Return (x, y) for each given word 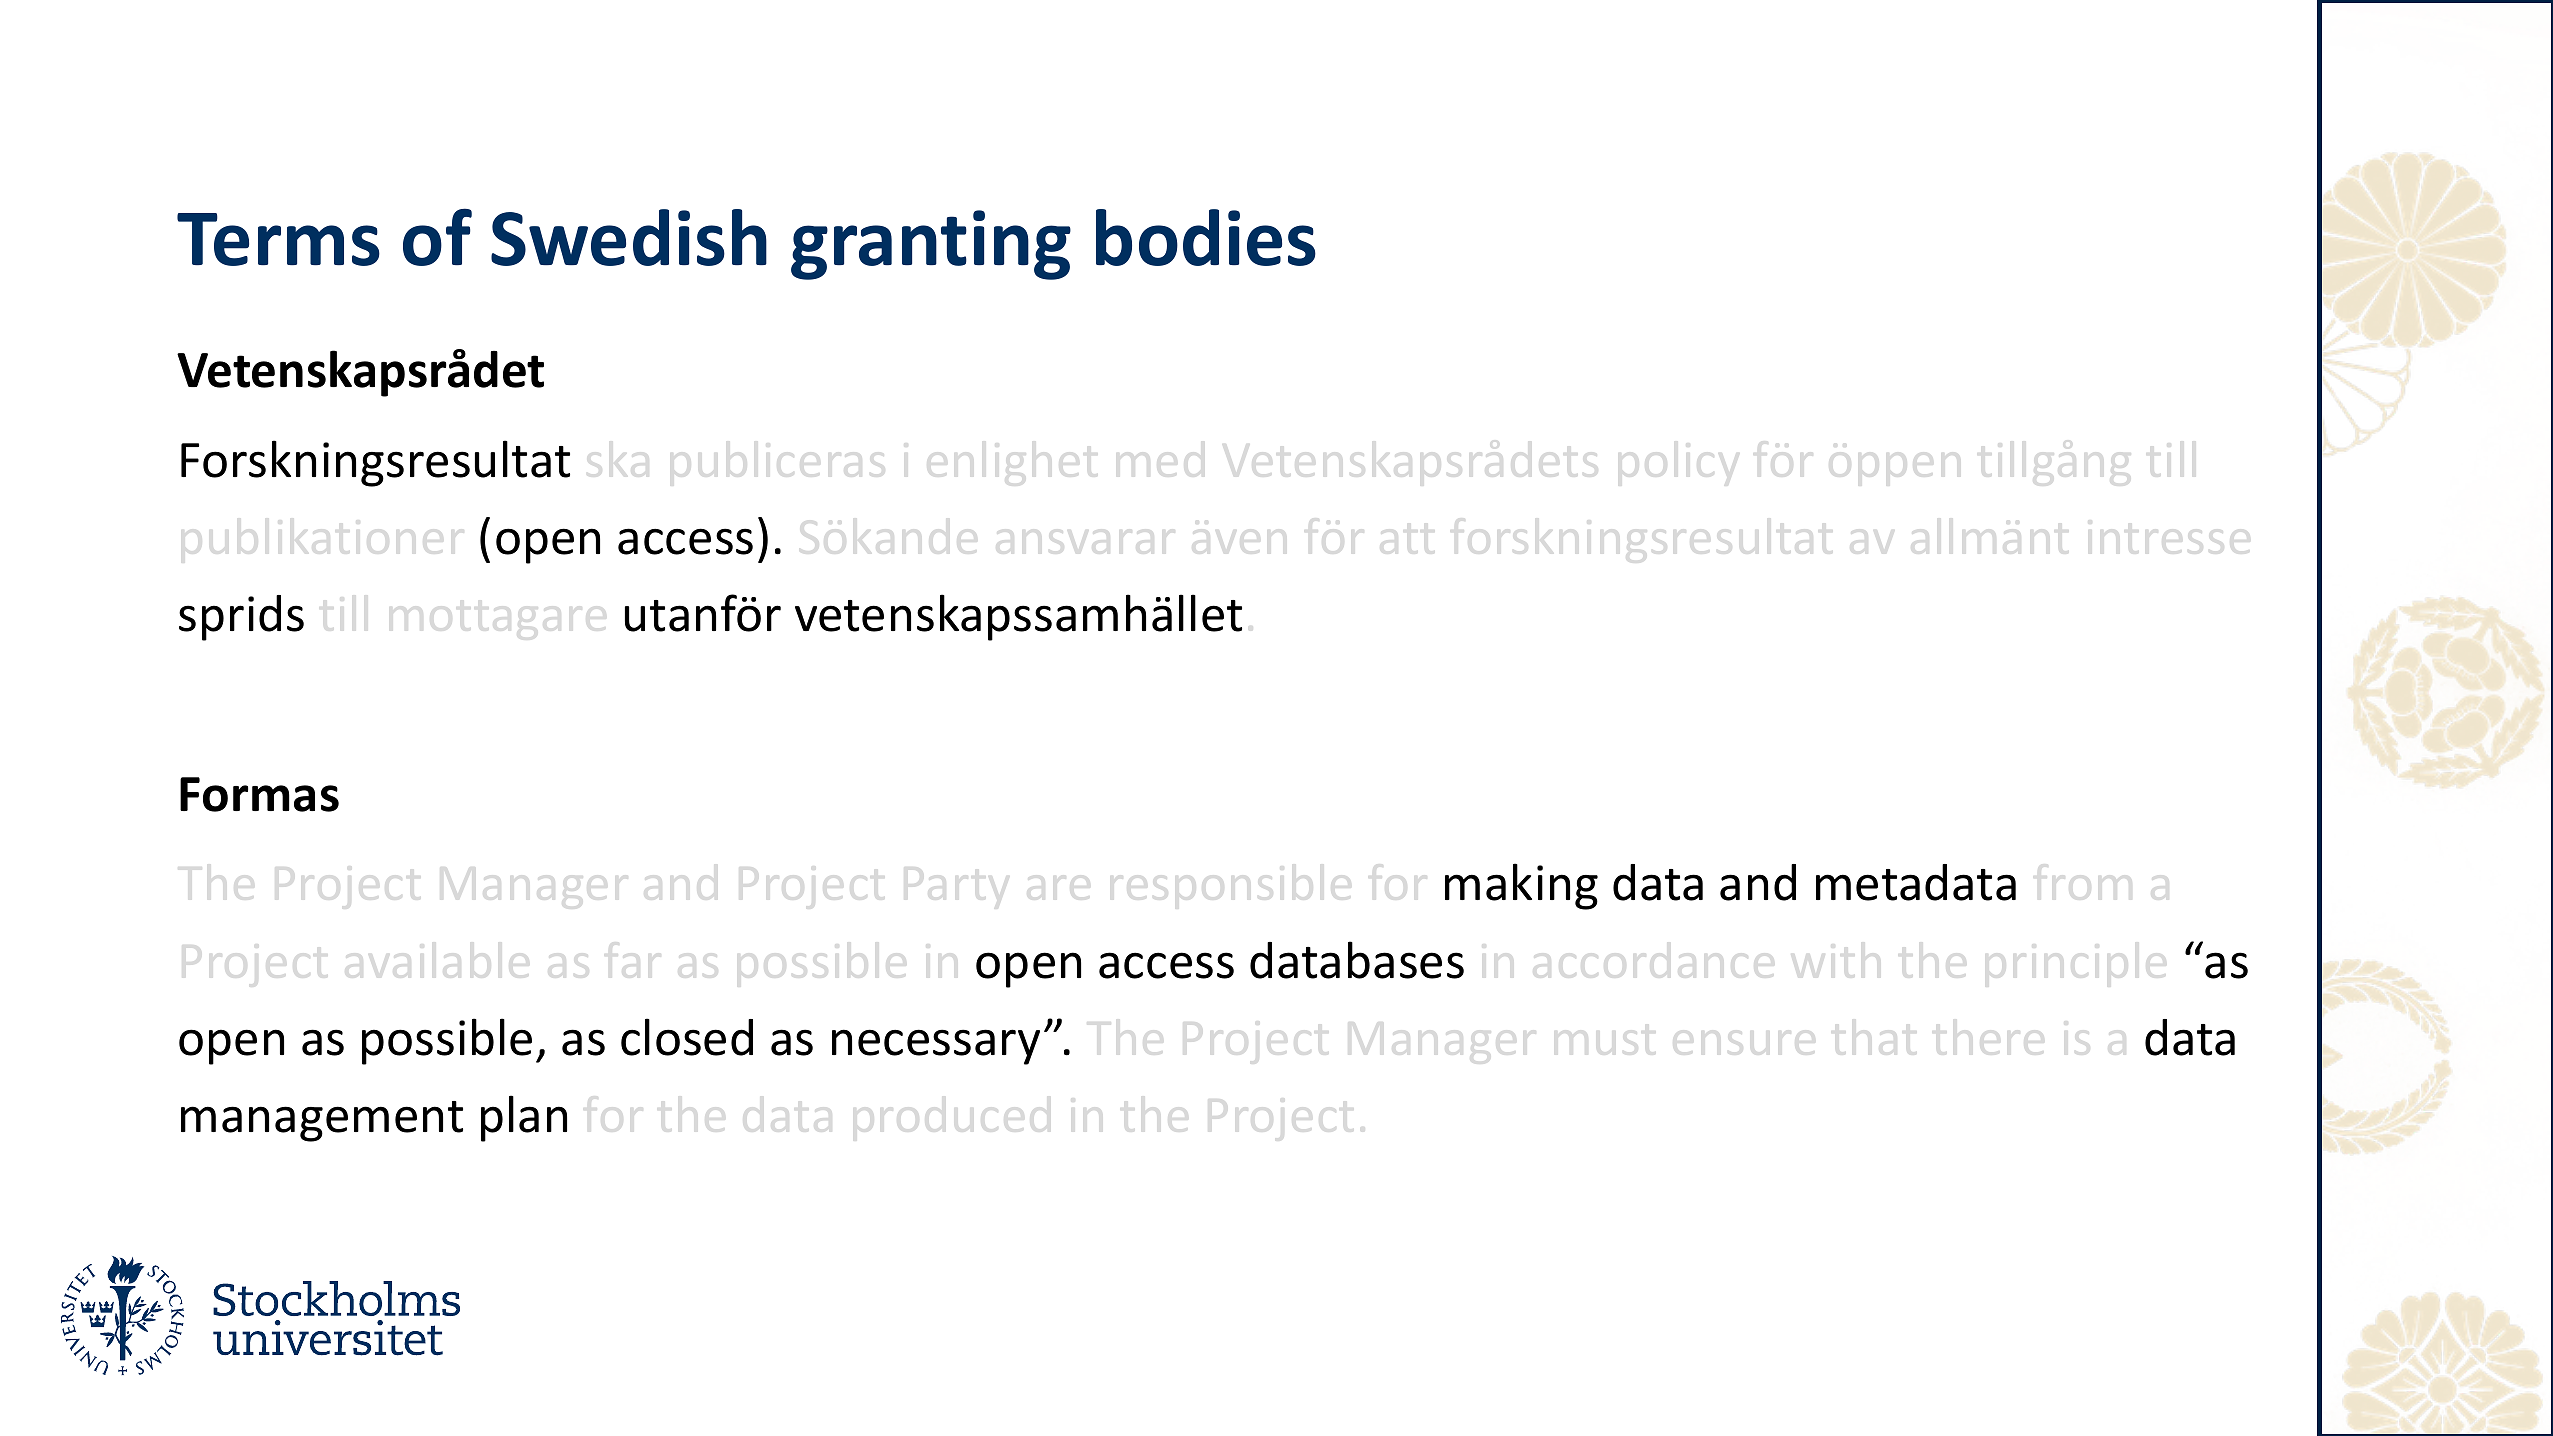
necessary (936, 1047)
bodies (1206, 237)
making (1521, 886)
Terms (278, 239)
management (322, 1121)
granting (931, 245)
